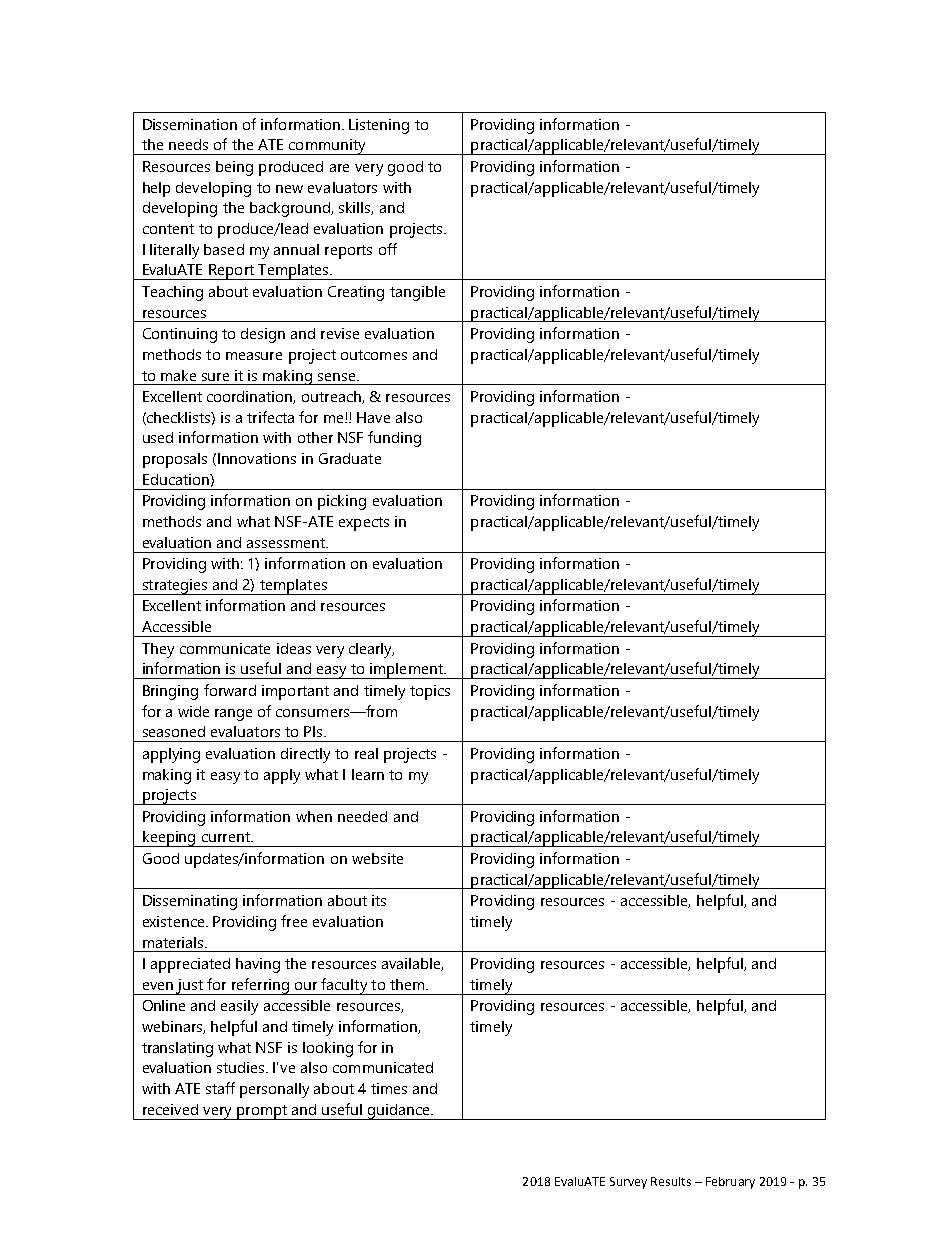  Describe the element at coordinates (379, 126) in the screenshot. I see `Listening` at that location.
